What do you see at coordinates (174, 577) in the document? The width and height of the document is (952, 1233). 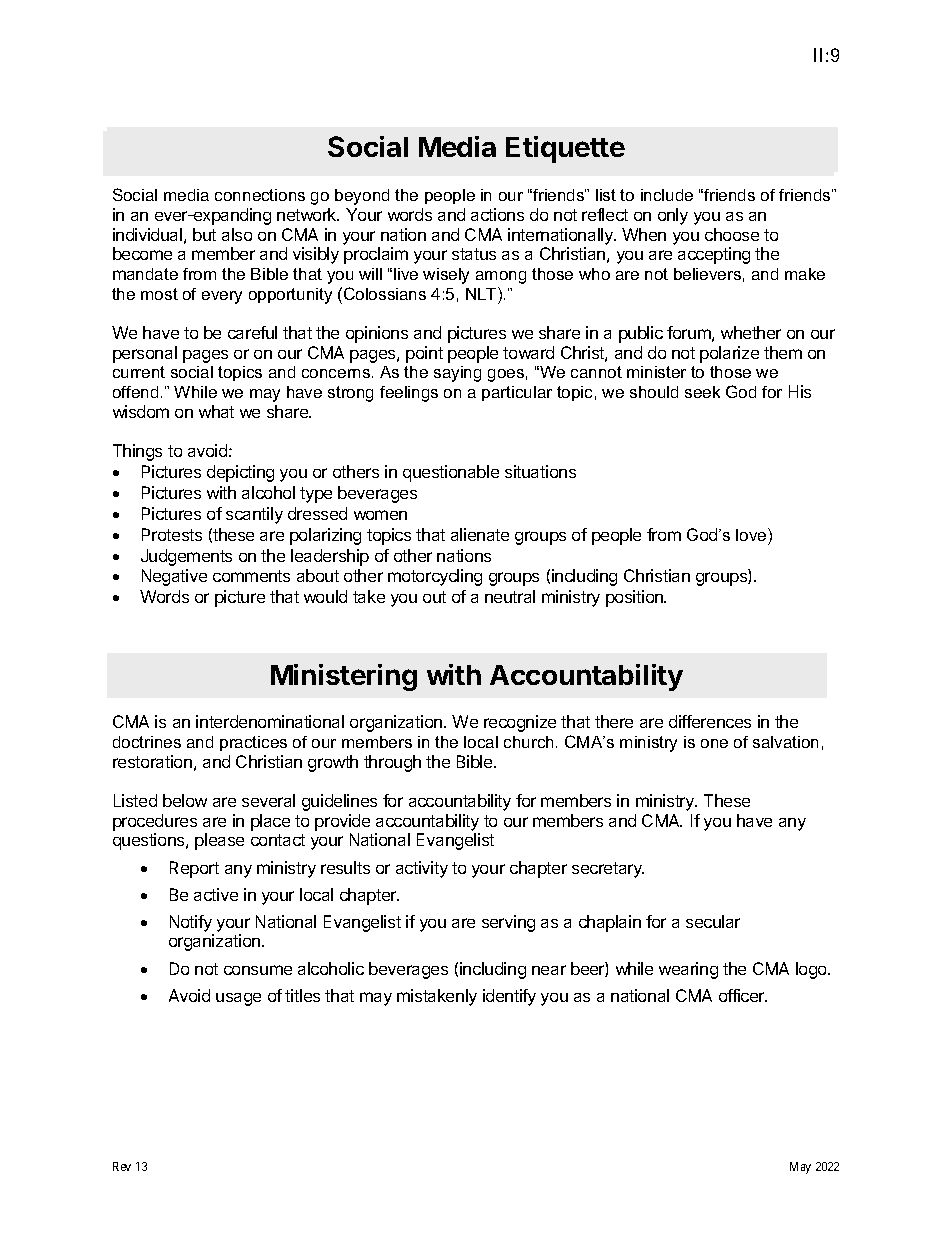 I see `Negative` at bounding box center [174, 577].
